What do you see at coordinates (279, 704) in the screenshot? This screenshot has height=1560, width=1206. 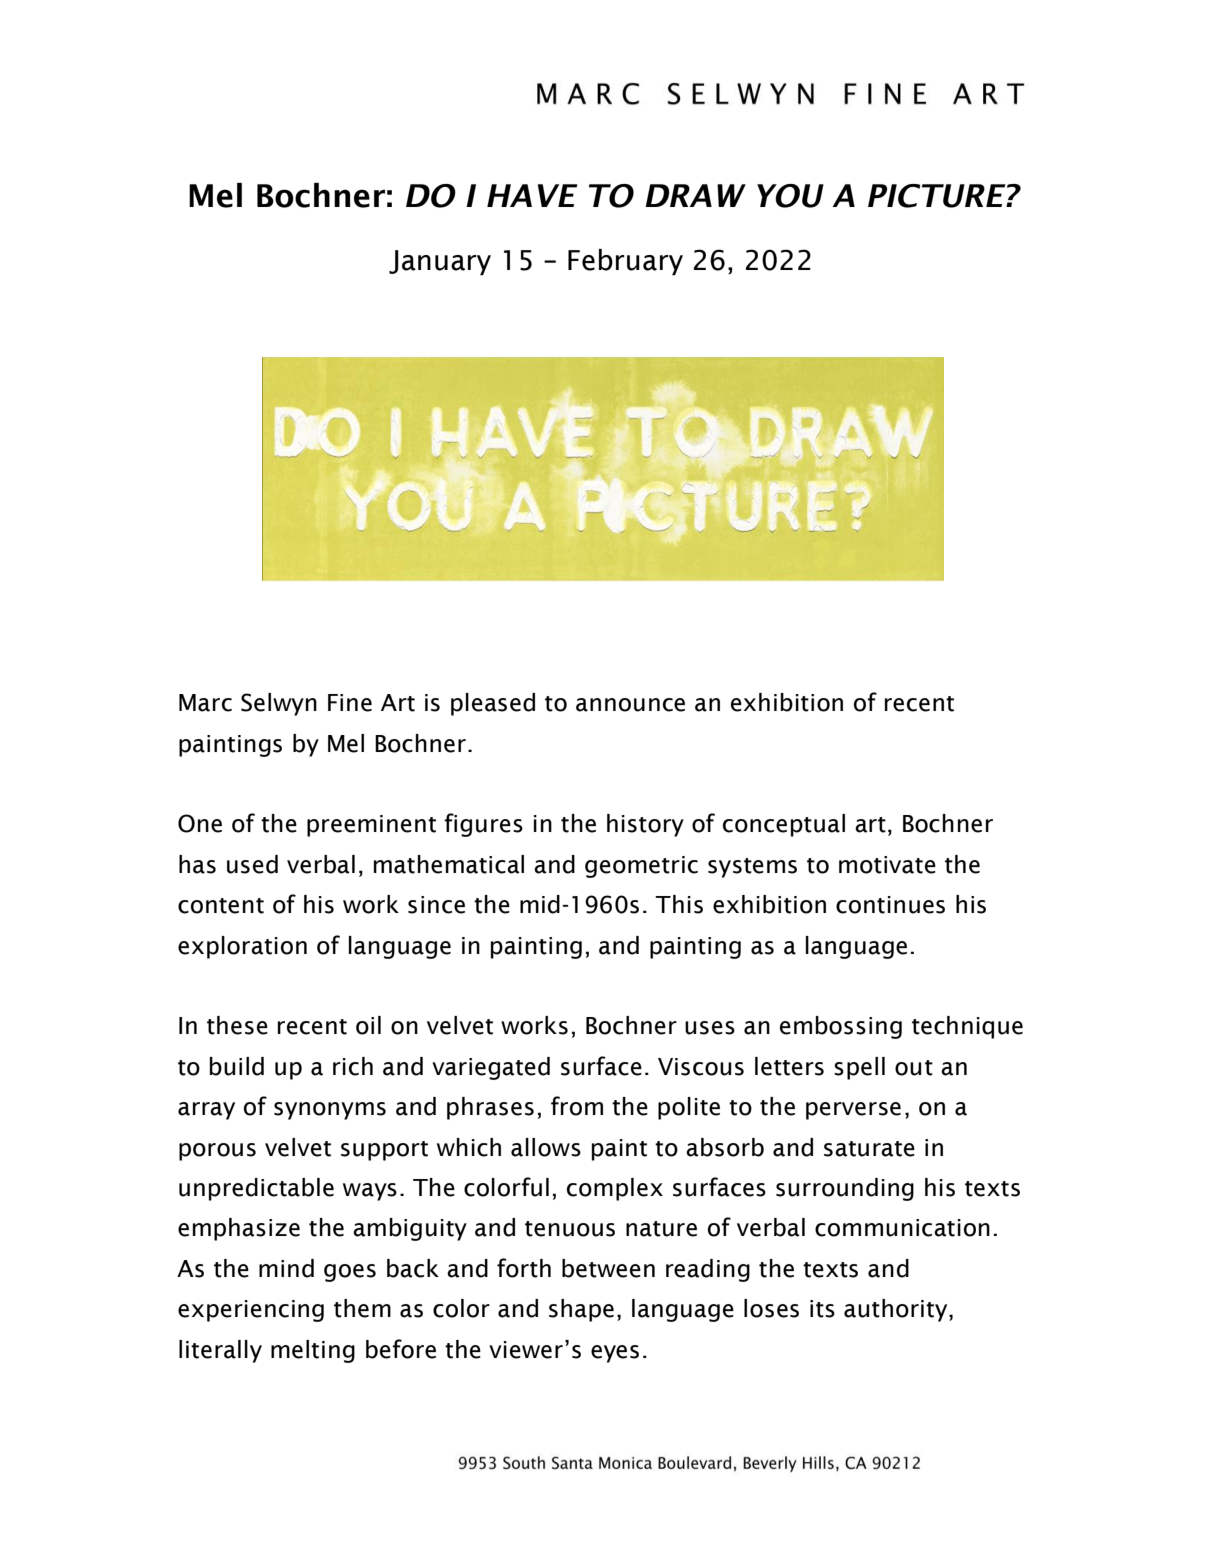 I see `Selwyn` at bounding box center [279, 704].
